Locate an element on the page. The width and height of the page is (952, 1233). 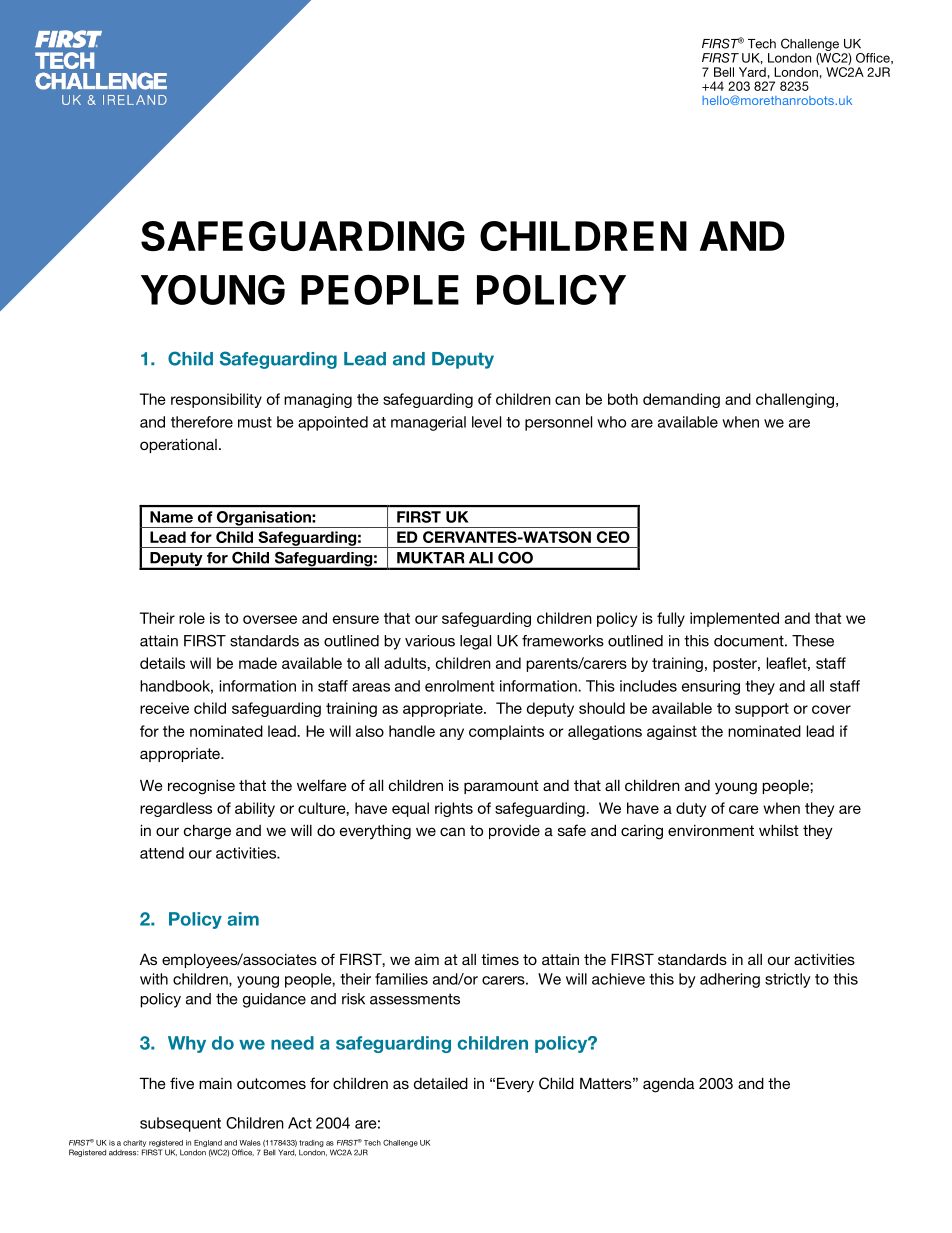
therefore is located at coordinates (202, 422).
